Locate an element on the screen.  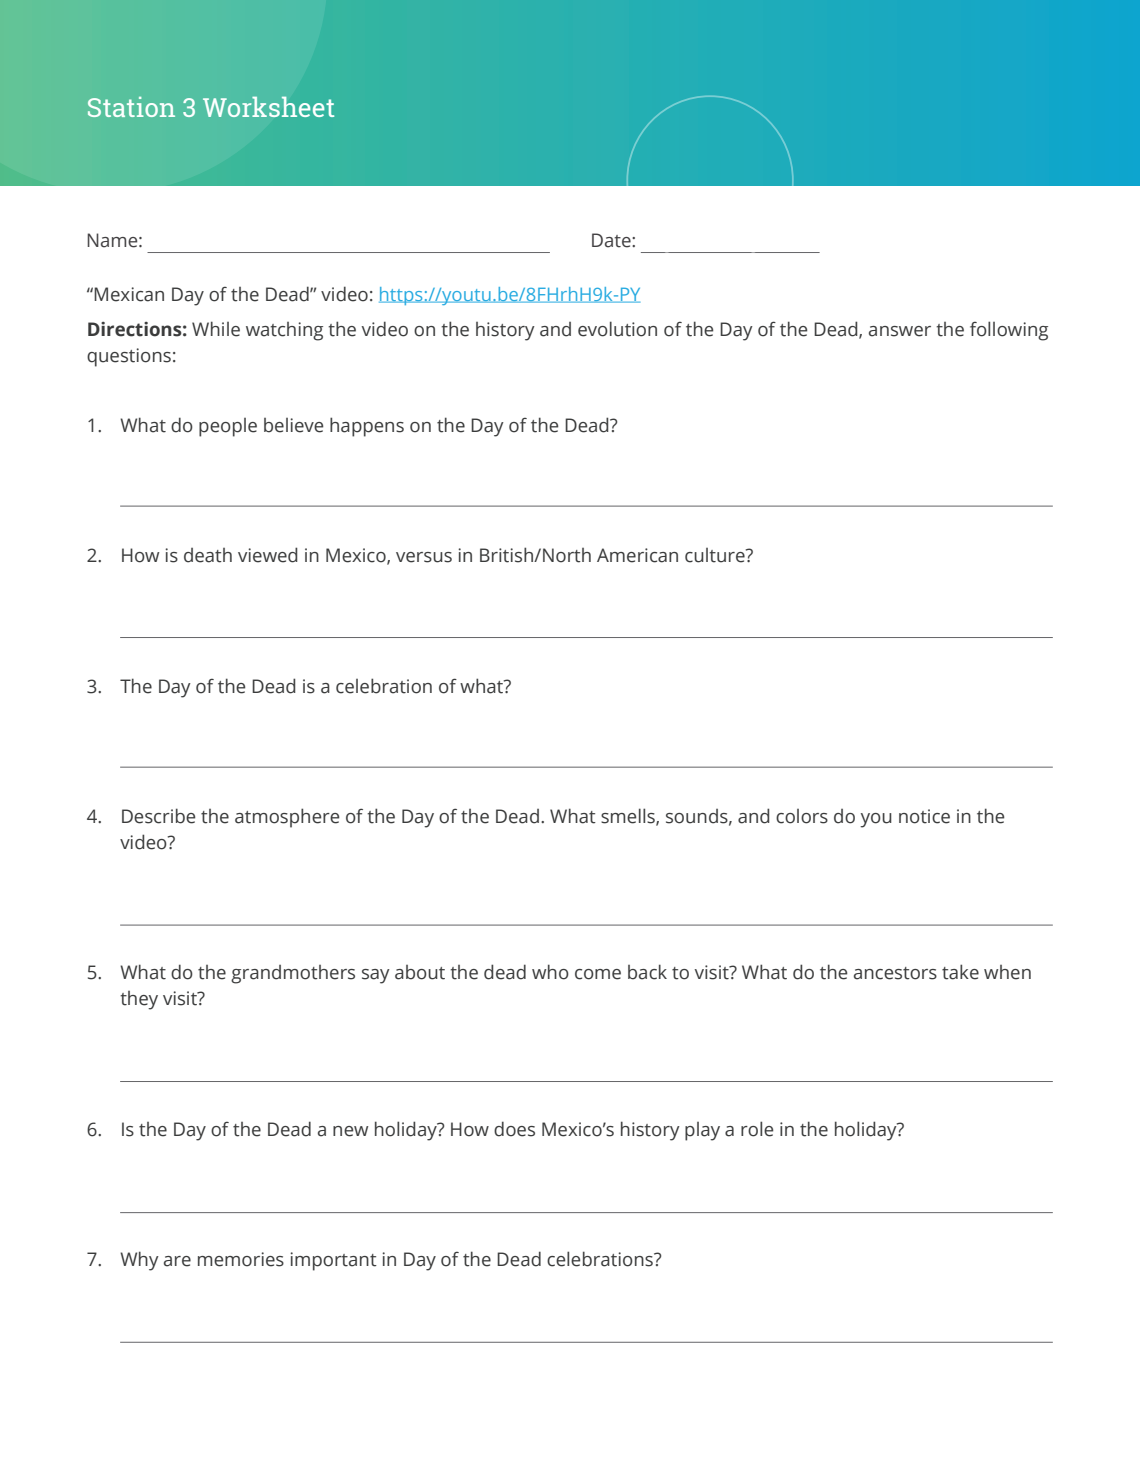
death is located at coordinates (208, 555).
